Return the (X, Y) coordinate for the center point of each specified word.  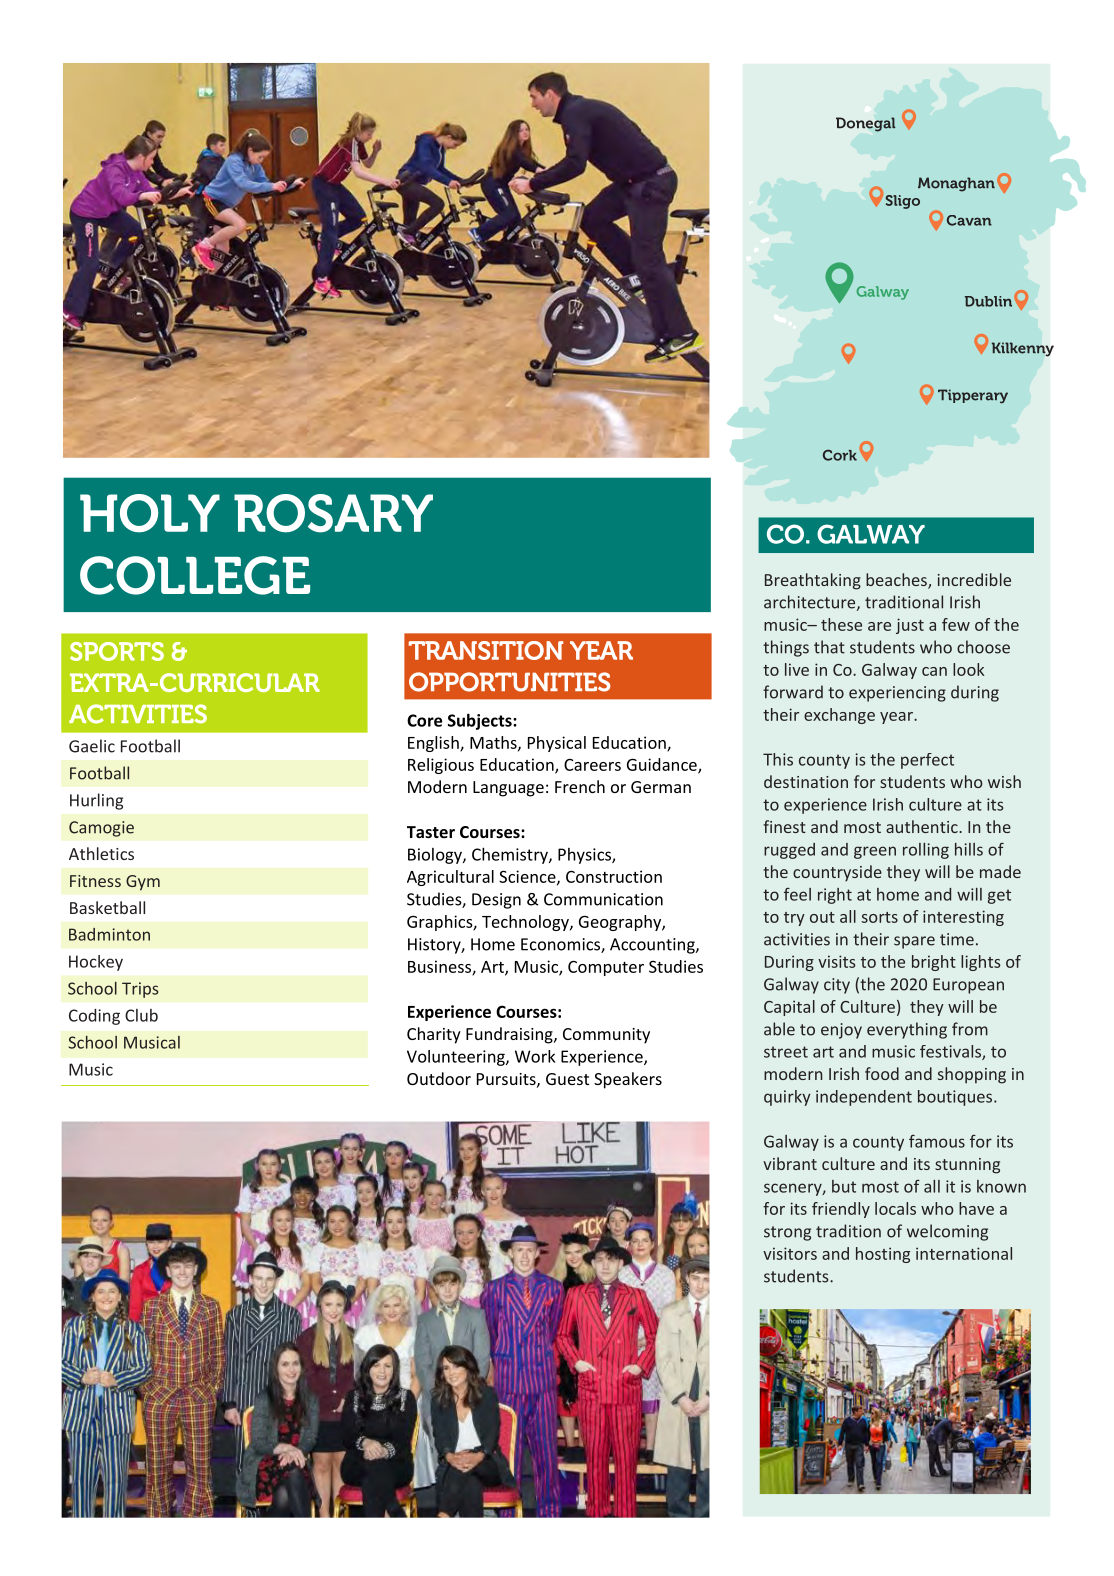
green (875, 852)
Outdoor (439, 1078)
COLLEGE (195, 575)
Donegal (866, 124)
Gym (143, 883)
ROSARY (333, 513)
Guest (567, 1079)
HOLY (150, 513)
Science (528, 877)
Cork (840, 455)
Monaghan (956, 184)
